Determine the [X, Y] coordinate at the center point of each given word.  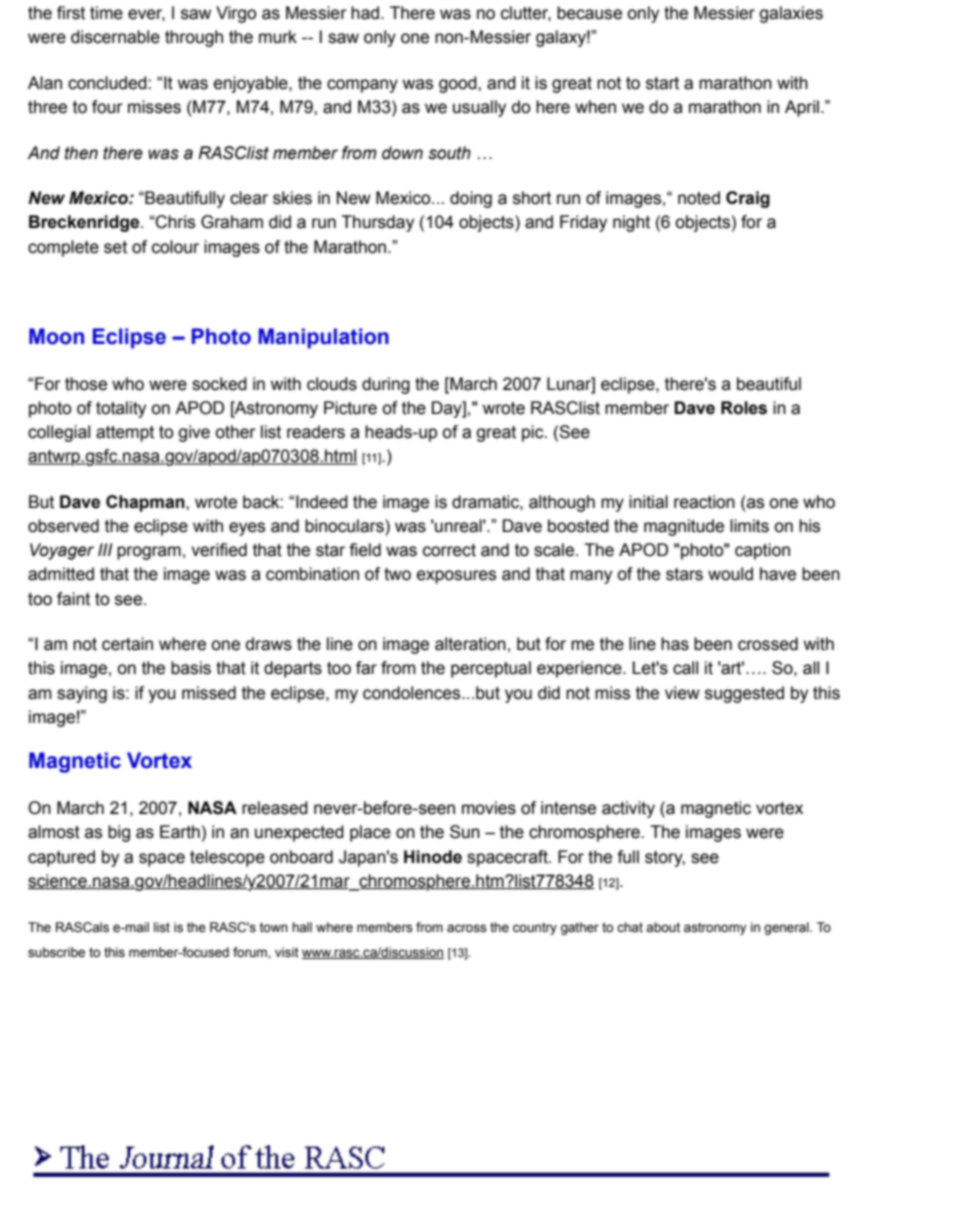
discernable [115, 37]
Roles [744, 408]
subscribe [56, 952]
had [365, 13]
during [386, 385]
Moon [56, 336]
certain [127, 644]
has [675, 644]
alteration [470, 644]
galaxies [791, 14]
